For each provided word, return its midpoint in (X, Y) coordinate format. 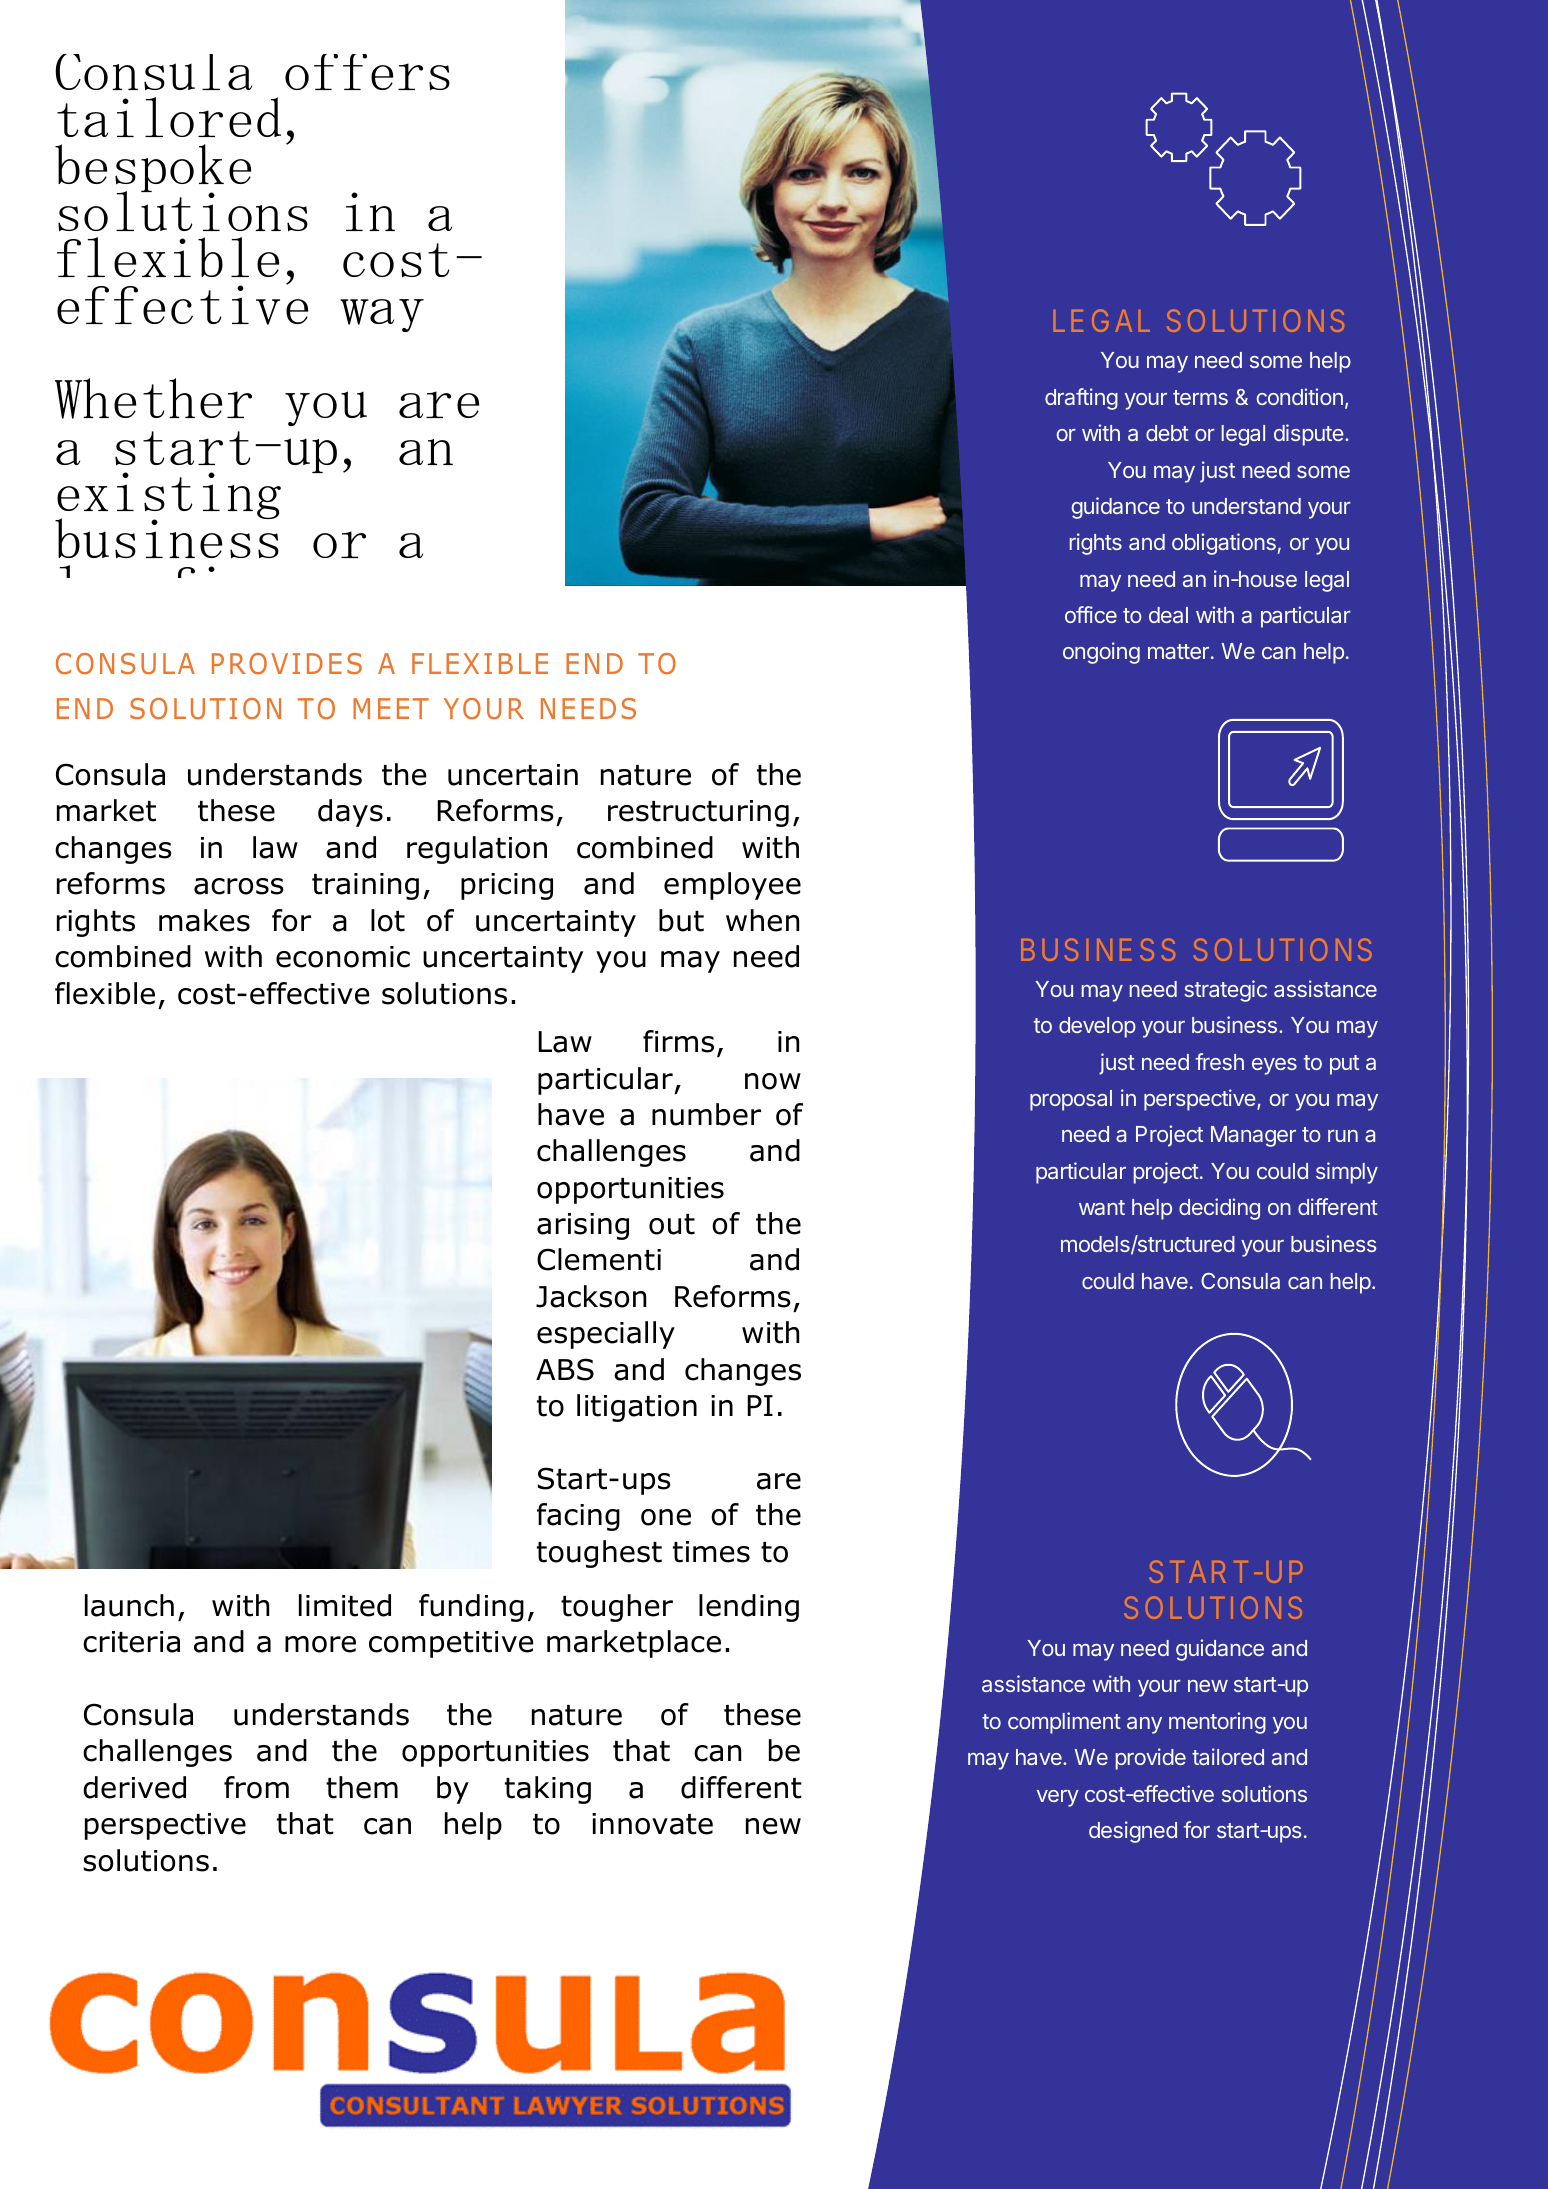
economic (343, 957)
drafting (1081, 399)
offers (367, 72)
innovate (652, 1824)
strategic (1225, 991)
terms (1200, 397)
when (762, 920)
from (256, 1787)
